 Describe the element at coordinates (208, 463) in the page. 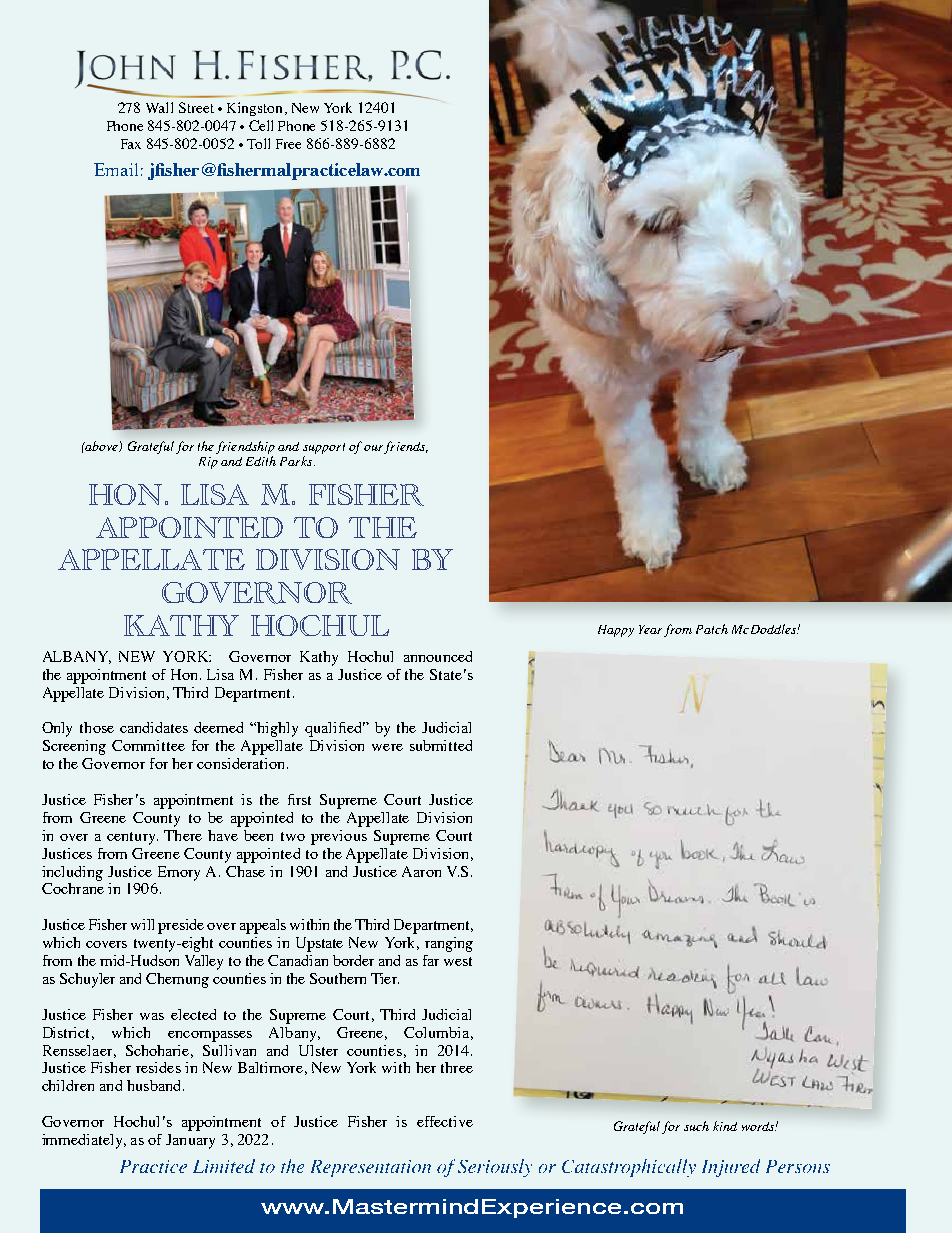

I see `Rip` at that location.
